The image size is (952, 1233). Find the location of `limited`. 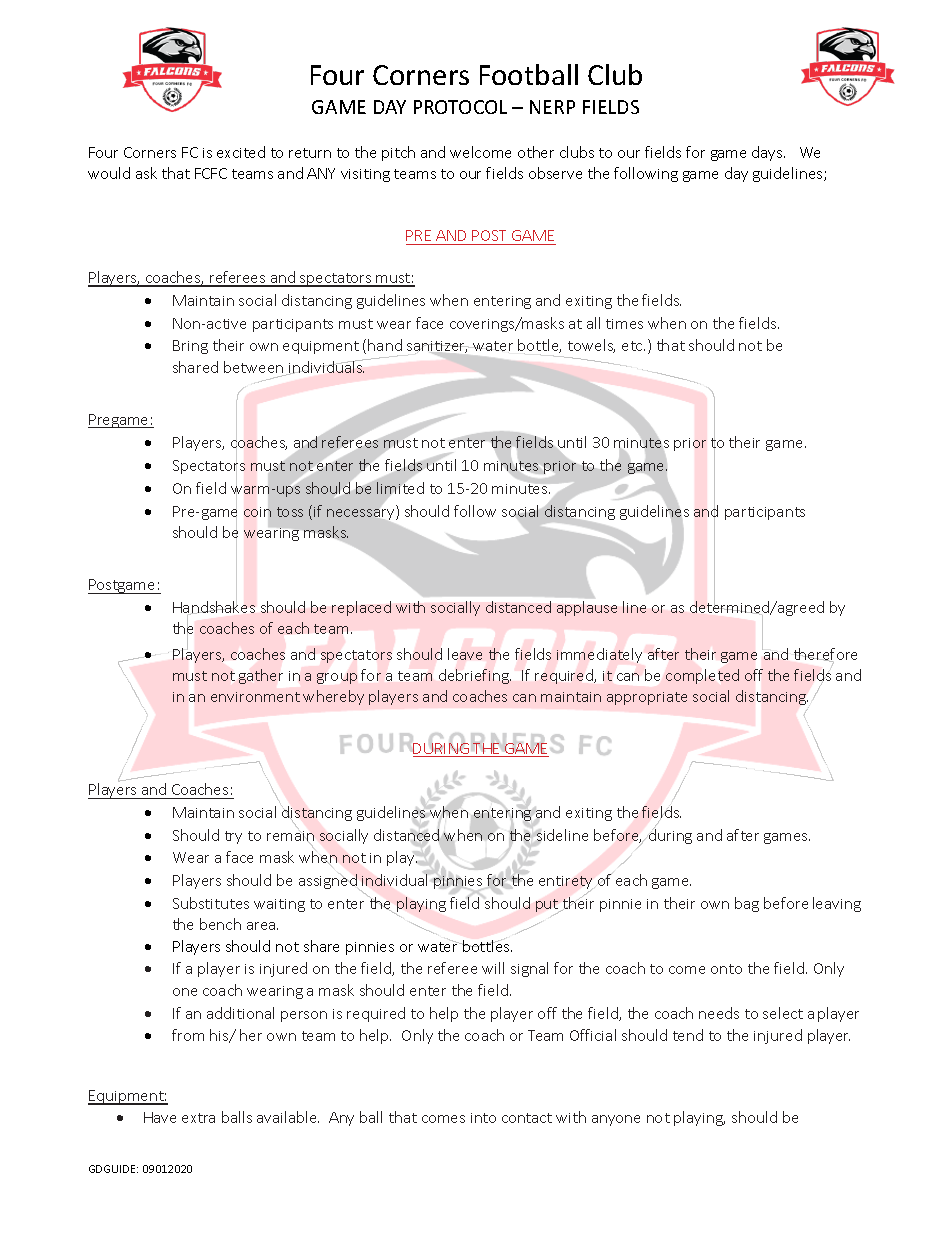

limited is located at coordinates (400, 488).
